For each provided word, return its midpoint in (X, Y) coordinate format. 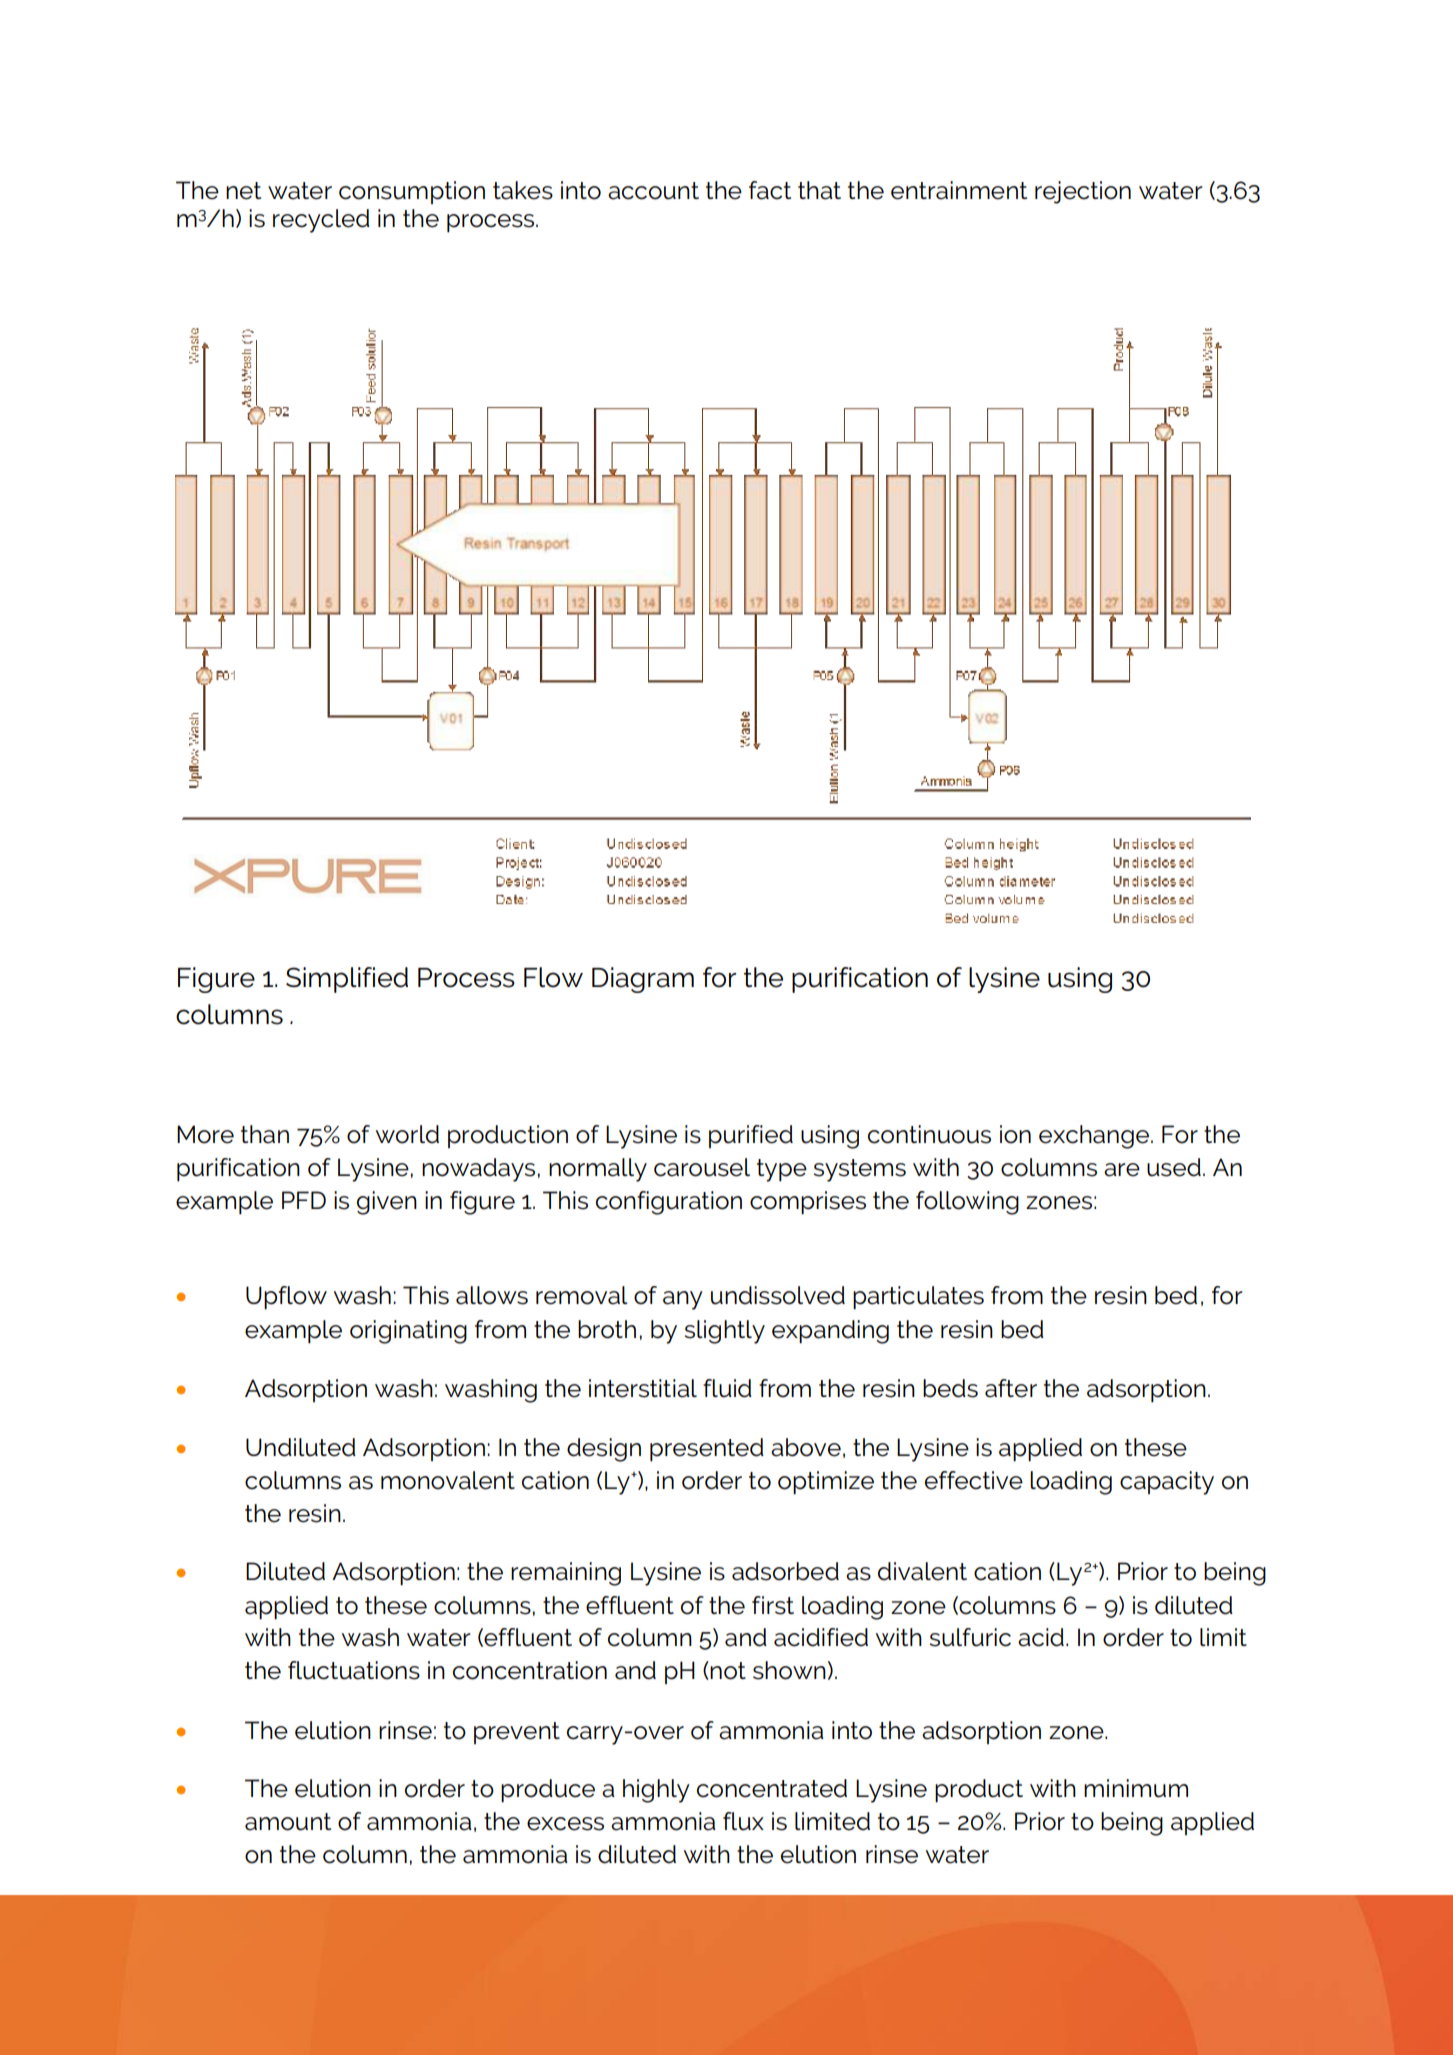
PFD (304, 1200)
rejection (1083, 192)
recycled (321, 221)
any (683, 1300)
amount (288, 1822)
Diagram (643, 980)
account (653, 191)
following (967, 1203)
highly (656, 1791)
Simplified (347, 980)
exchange (1094, 1137)
